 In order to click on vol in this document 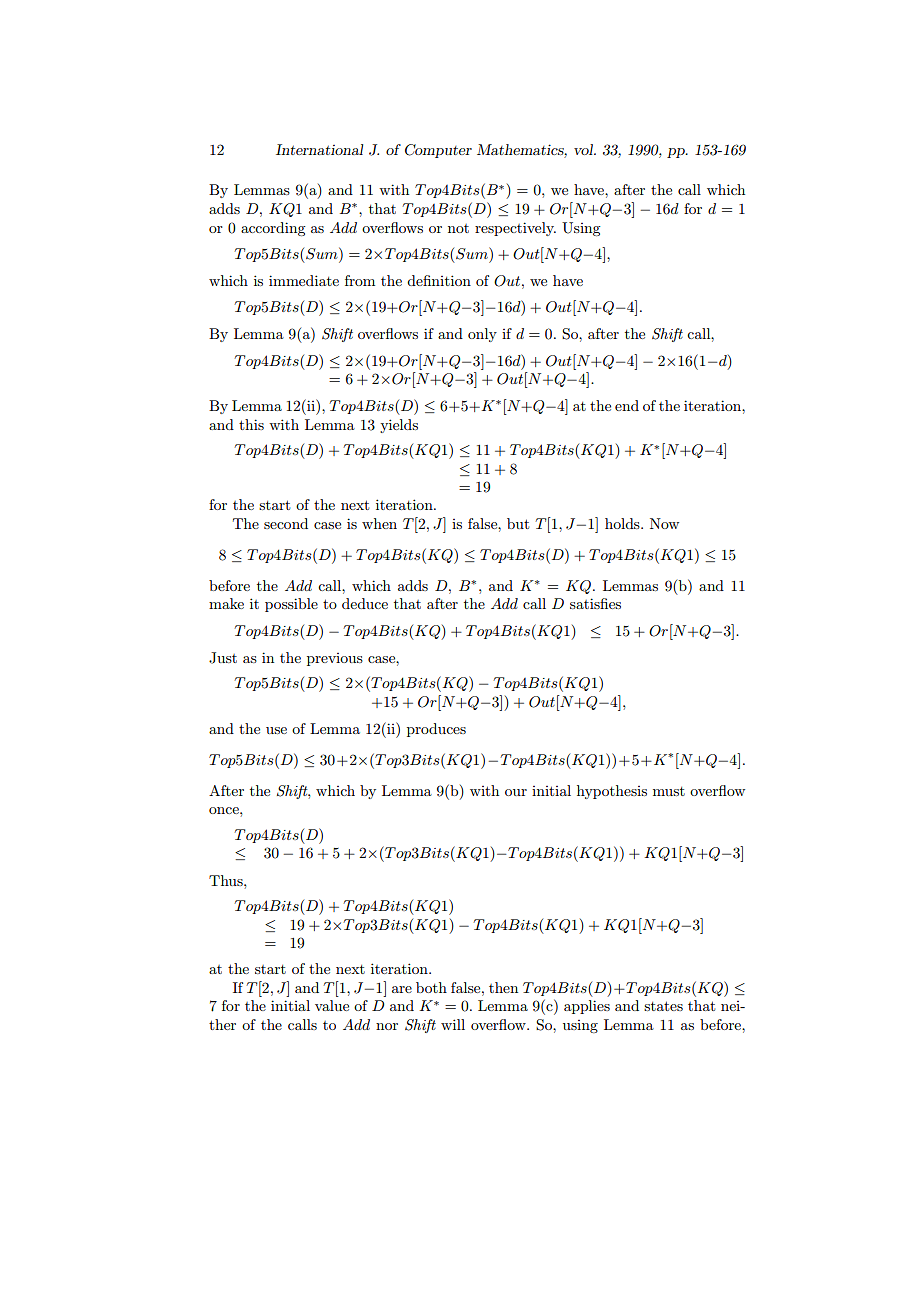, I will do `click(584, 149)`.
